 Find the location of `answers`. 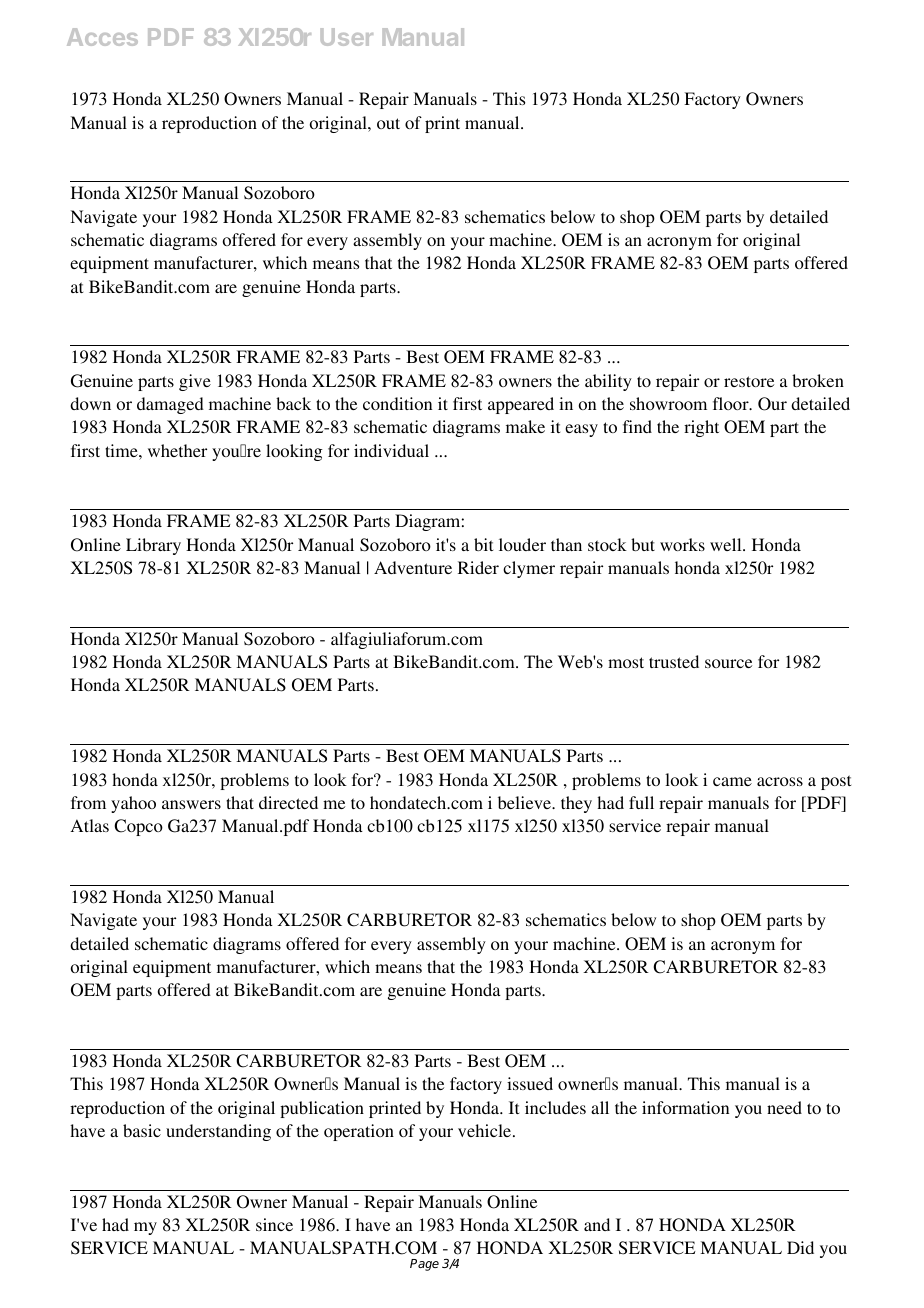

answers is located at coordinates (191, 804).
